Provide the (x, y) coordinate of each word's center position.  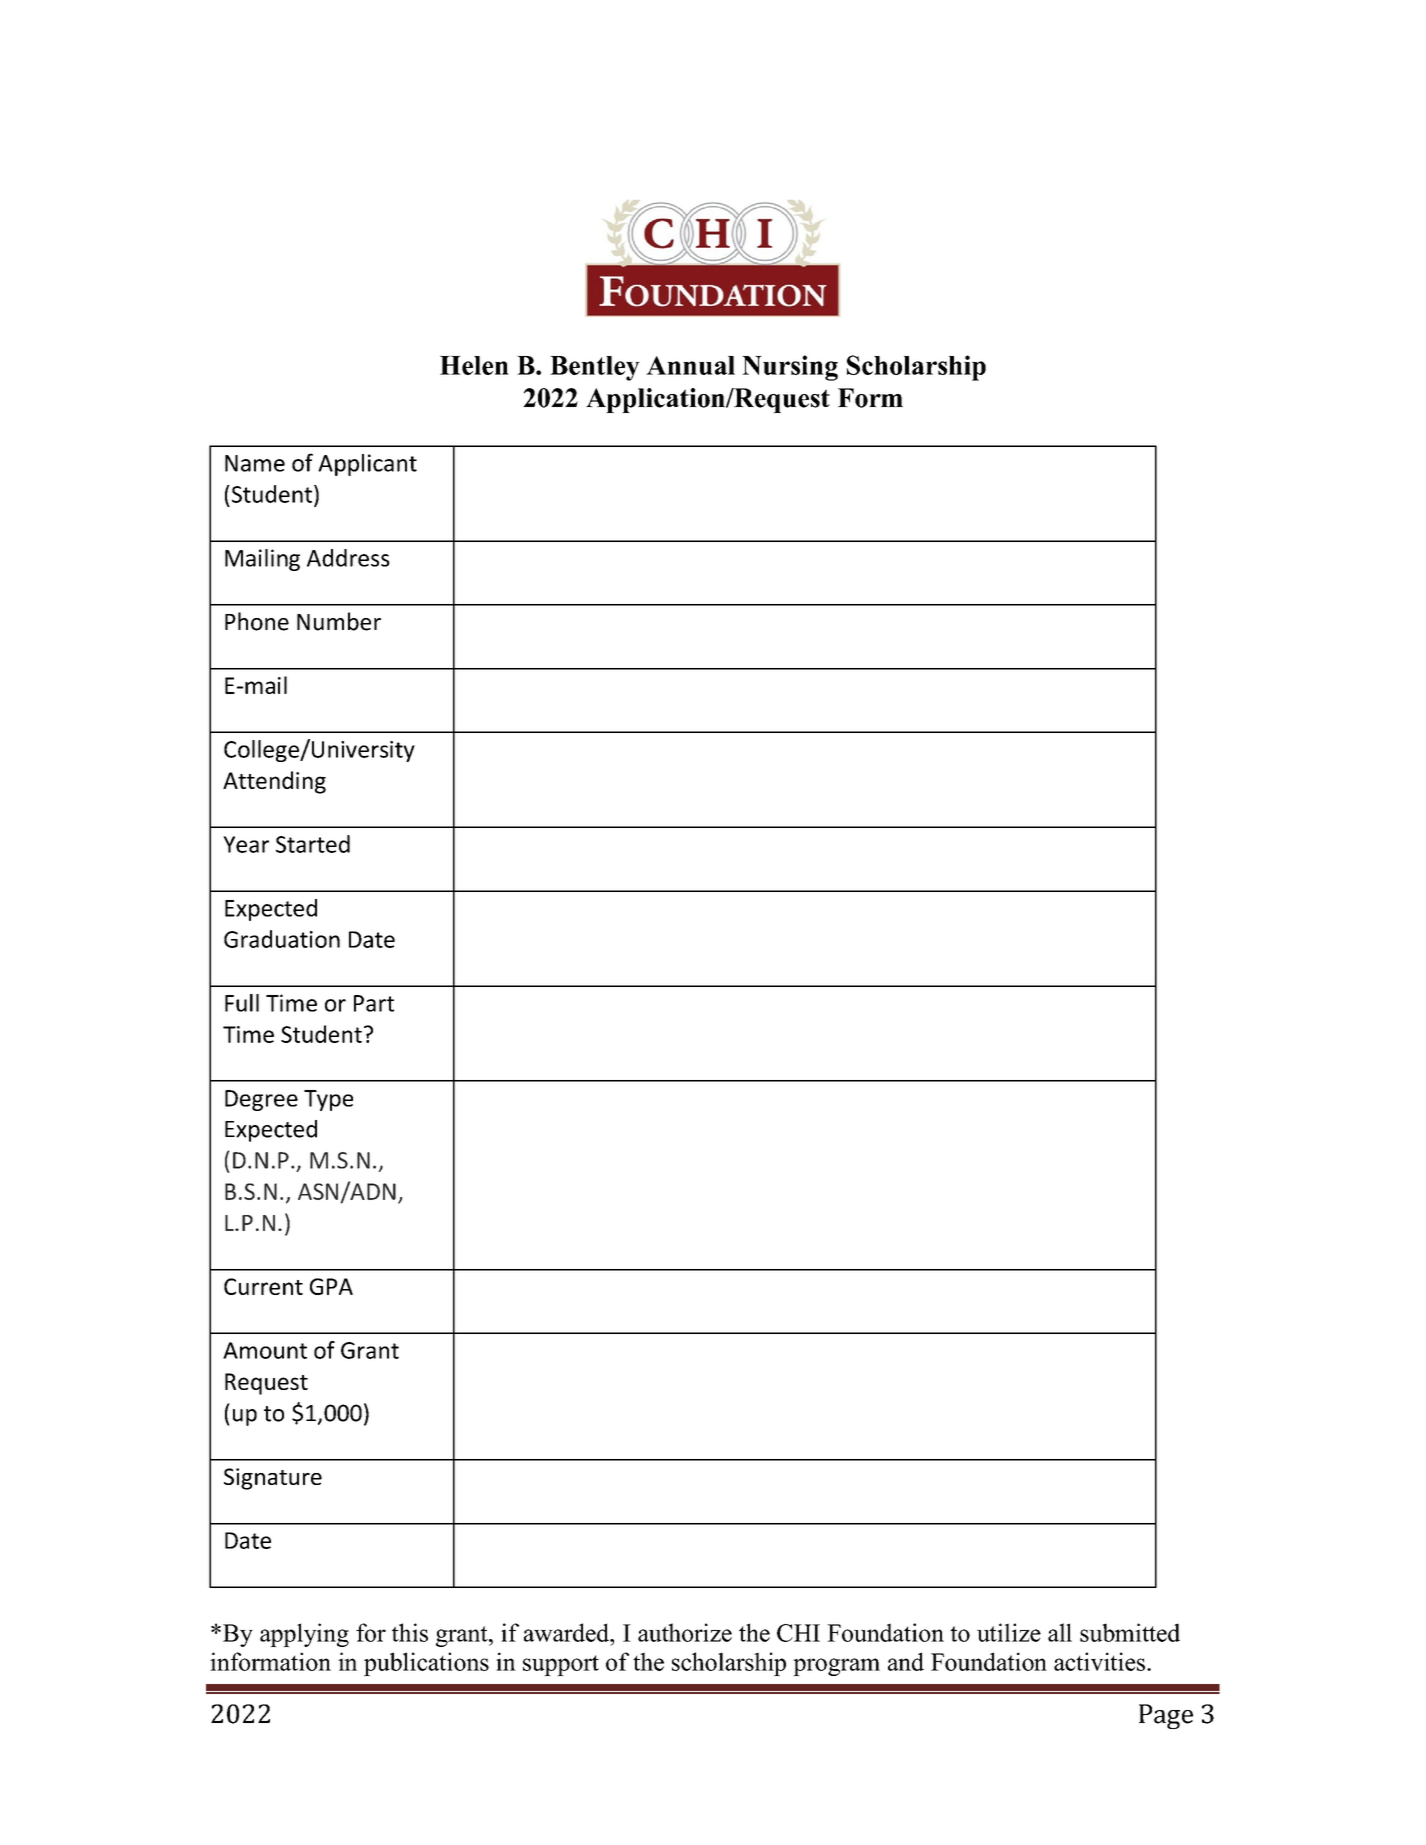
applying (304, 1635)
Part (374, 1003)
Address (348, 558)
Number (339, 621)
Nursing (790, 368)
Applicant (367, 465)
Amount (265, 1350)
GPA (331, 1286)
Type (328, 1100)
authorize (685, 1632)
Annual (690, 365)
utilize (1009, 1632)
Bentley (595, 368)
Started (313, 844)
